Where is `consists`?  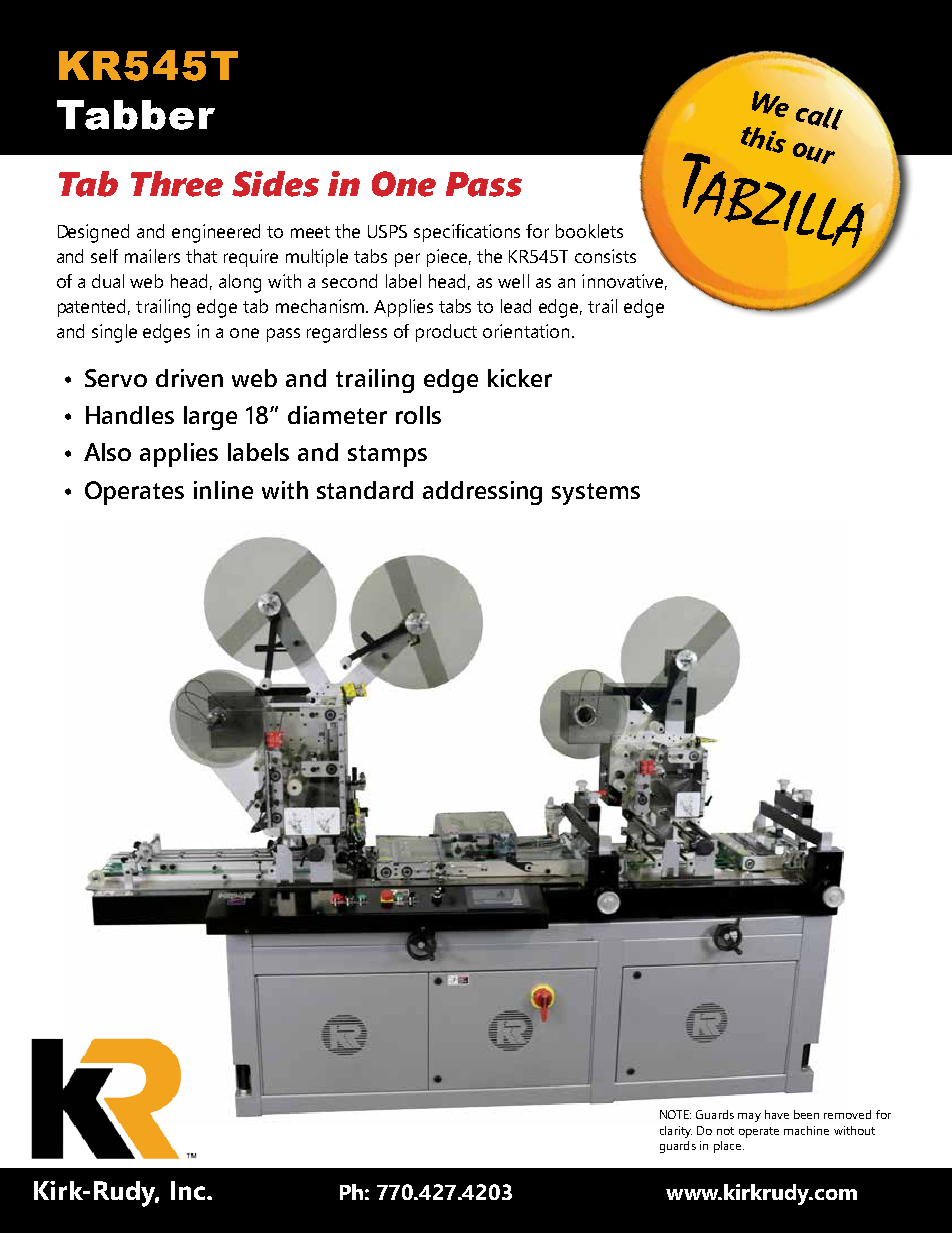 consists is located at coordinates (605, 256).
